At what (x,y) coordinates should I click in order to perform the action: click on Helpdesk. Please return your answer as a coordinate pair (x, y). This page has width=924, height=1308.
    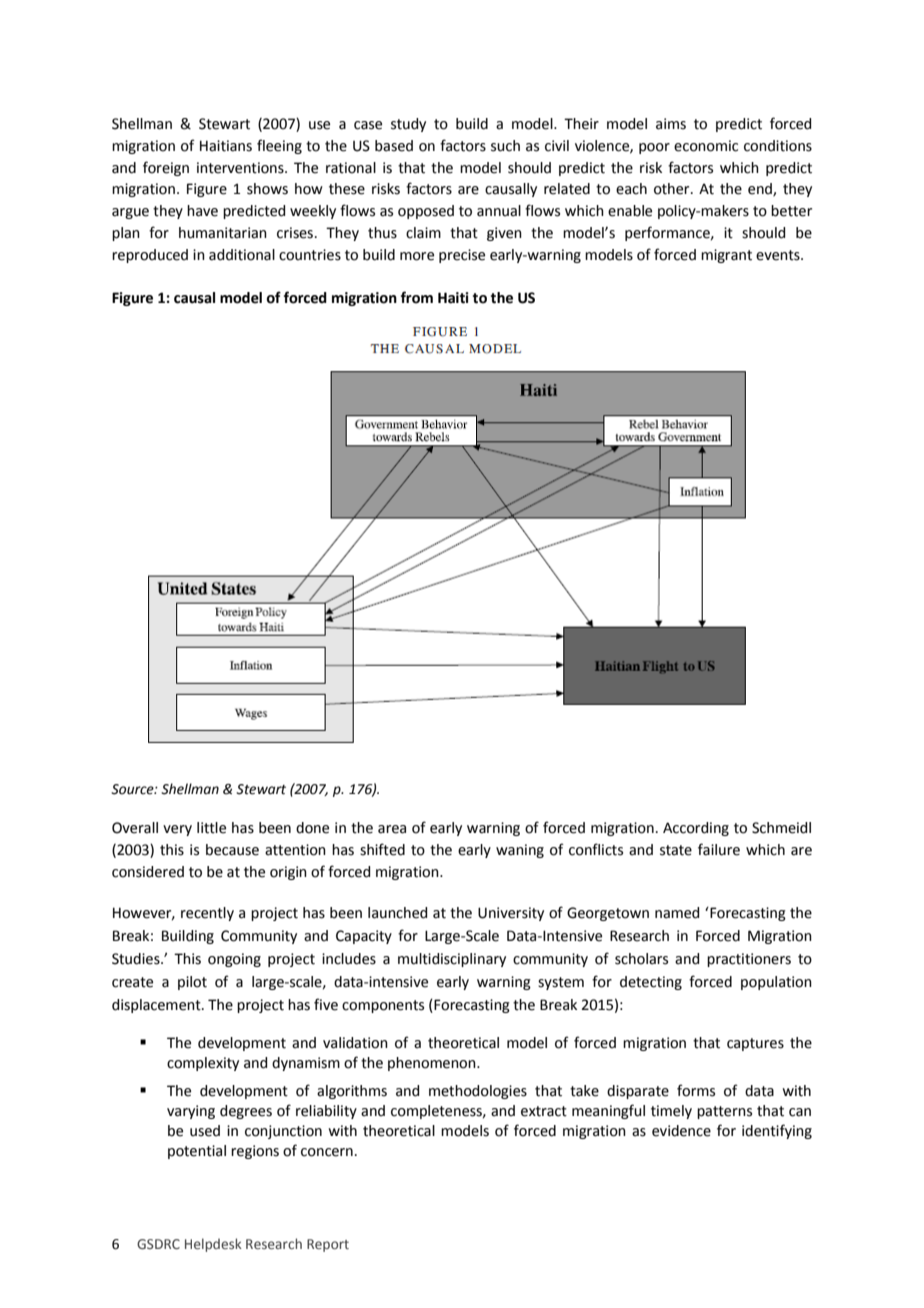
    Looking at the image, I should click on (213, 1245).
